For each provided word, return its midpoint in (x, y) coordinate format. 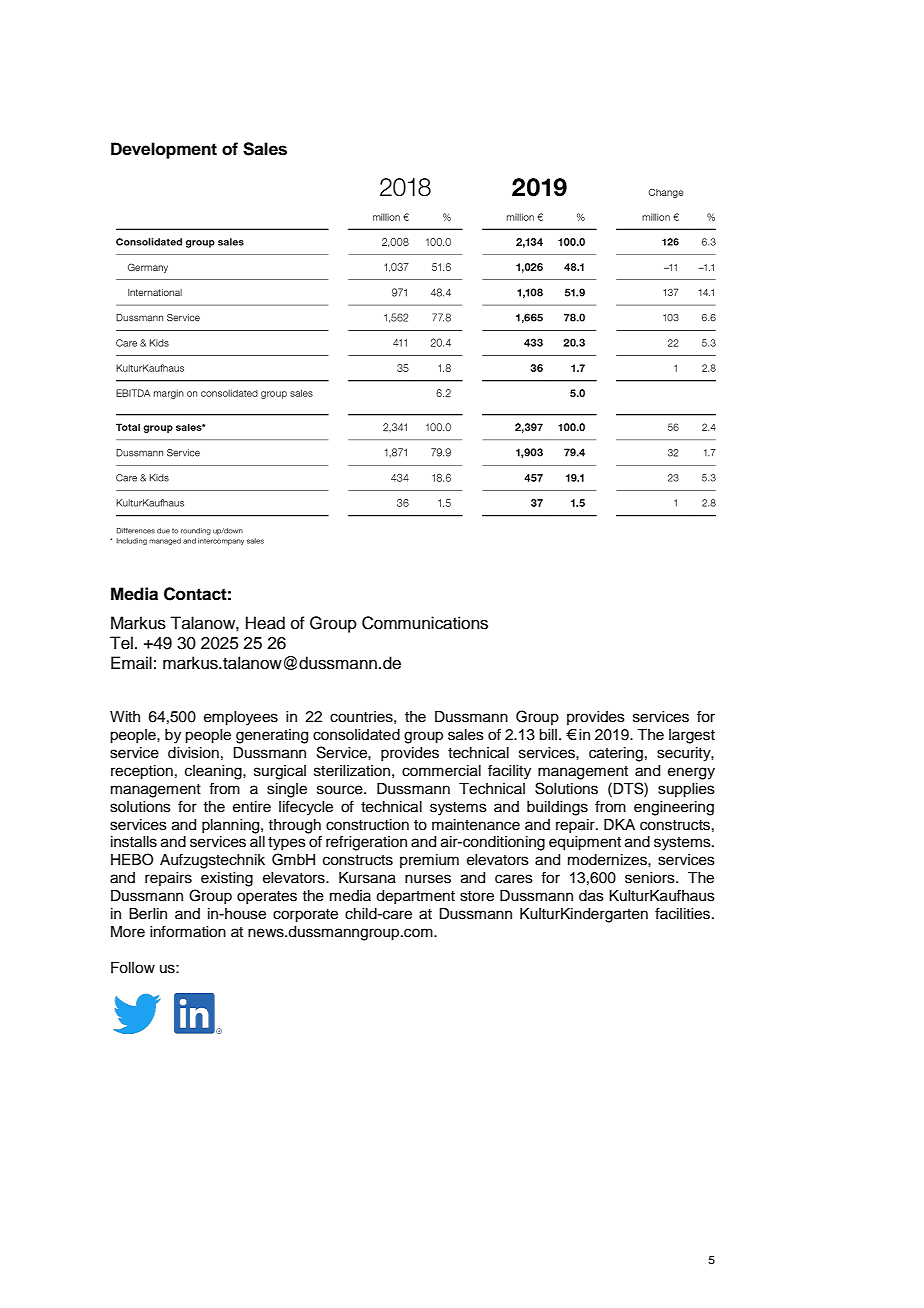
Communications (425, 623)
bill (549, 735)
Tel (121, 643)
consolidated (356, 735)
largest (692, 736)
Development (164, 150)
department (415, 897)
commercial (441, 771)
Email (131, 663)
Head (265, 623)
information (188, 931)
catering (616, 754)
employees (241, 718)
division (193, 753)
